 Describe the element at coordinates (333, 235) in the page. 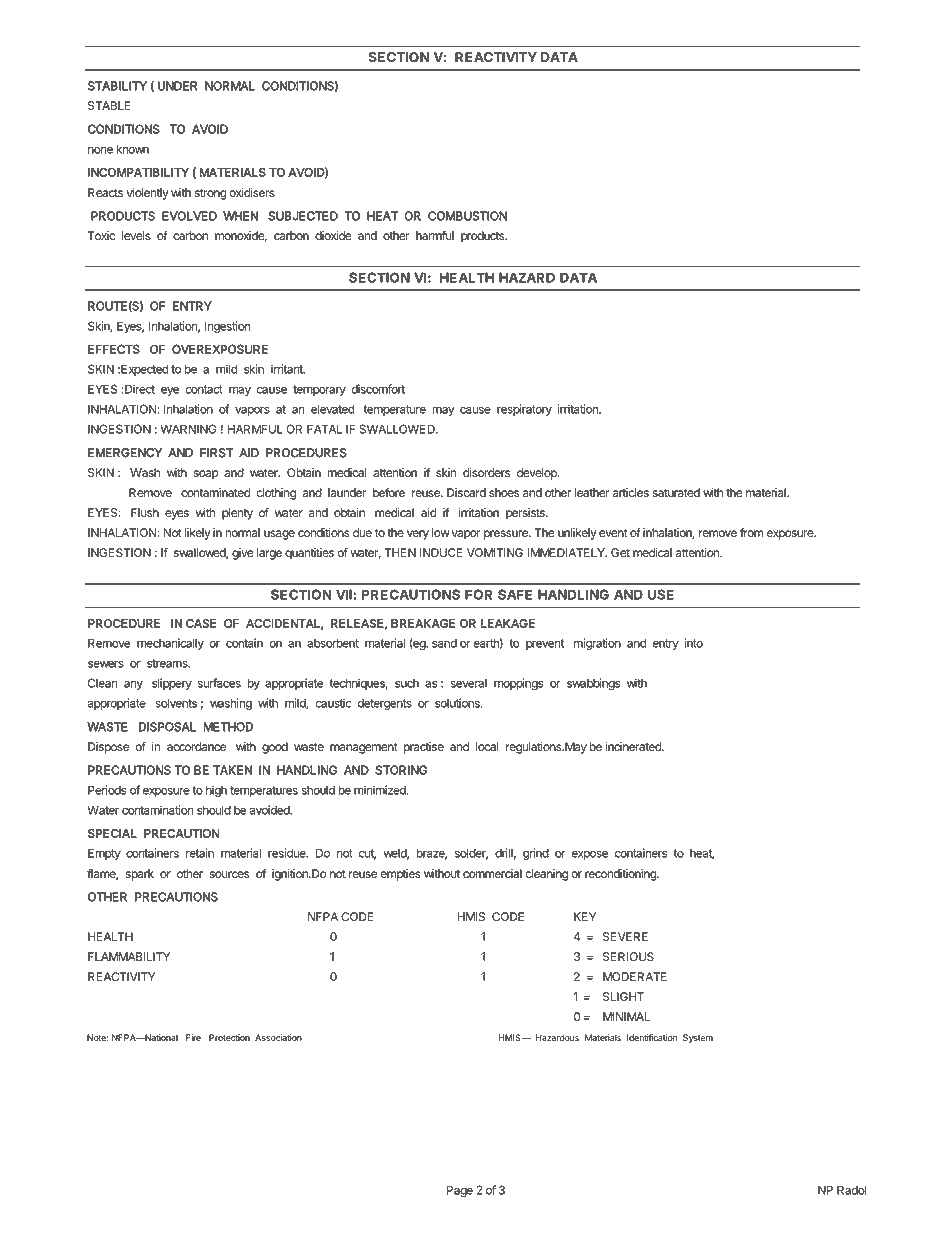

I see `dioxide` at that location.
